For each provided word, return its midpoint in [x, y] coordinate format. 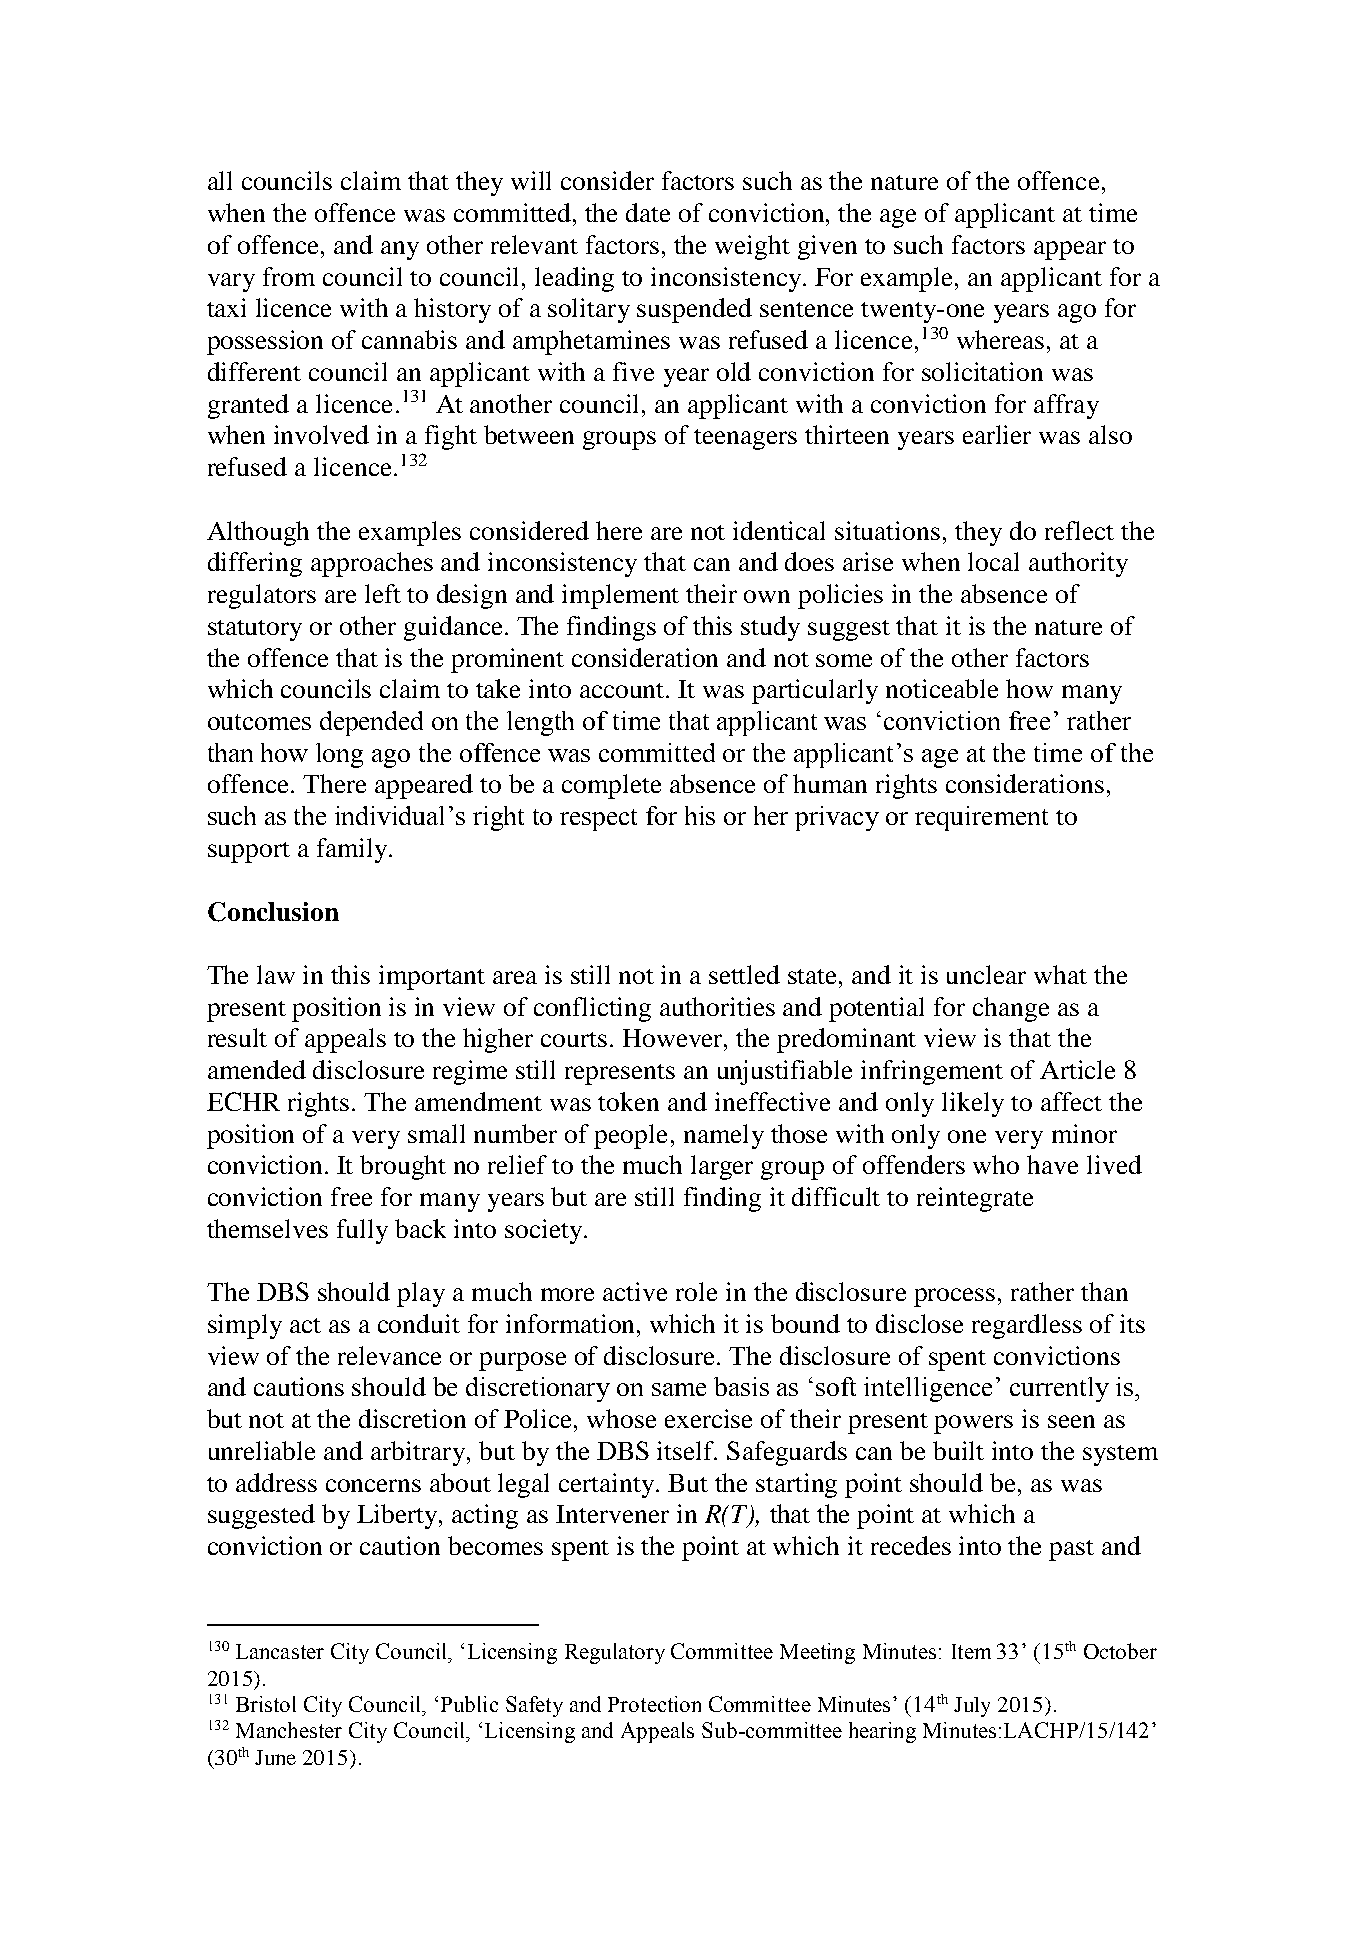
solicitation [982, 371]
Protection [654, 1704]
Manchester [289, 1730]
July [972, 1707]
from [289, 276]
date [648, 212]
